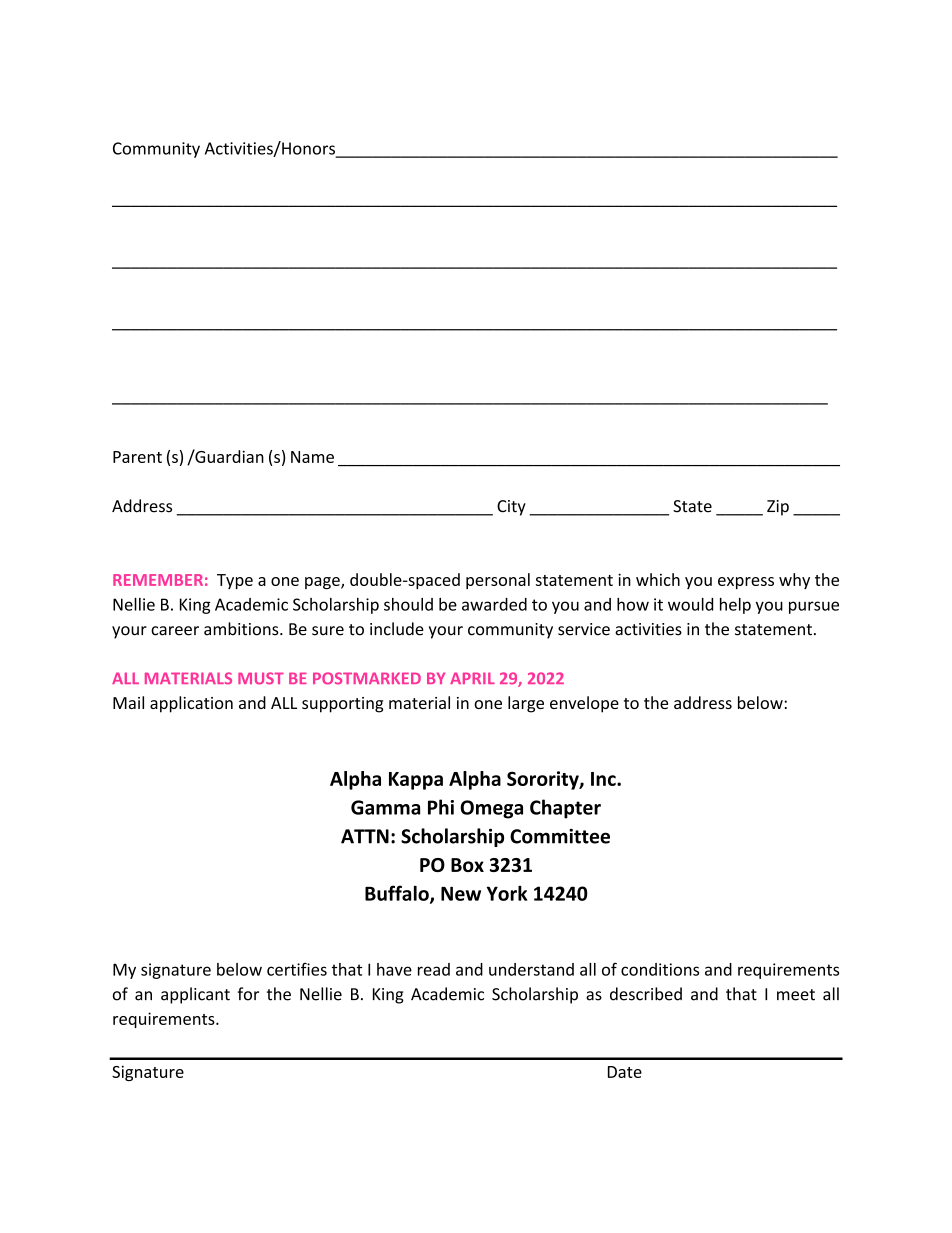  I want to click on City, so click(511, 508).
